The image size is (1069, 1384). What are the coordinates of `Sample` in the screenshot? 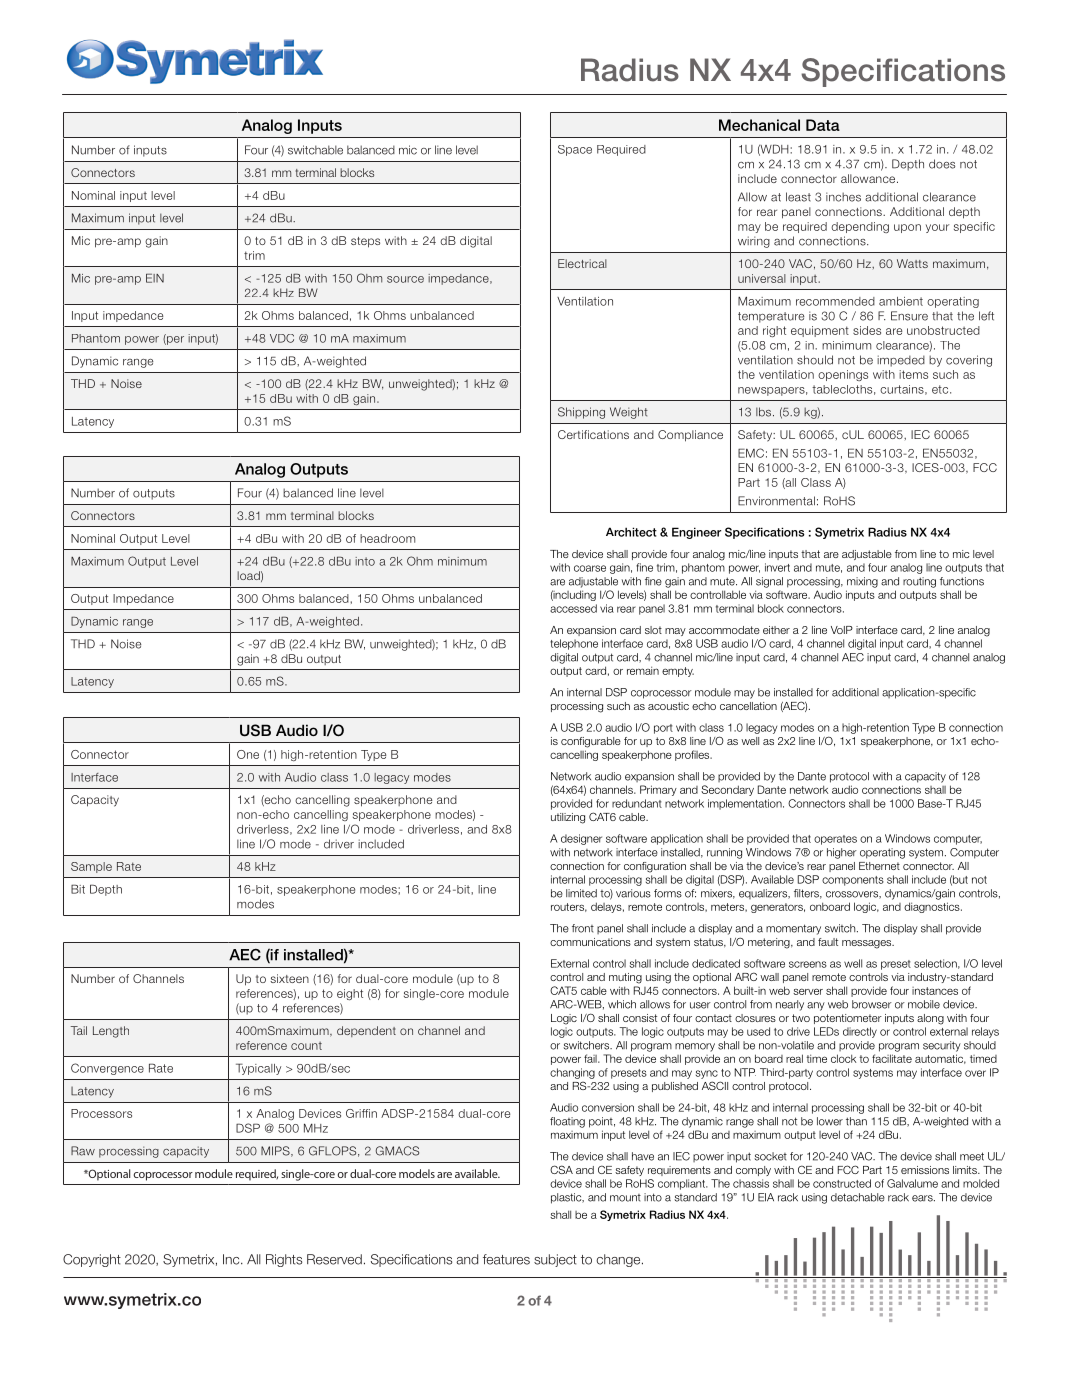 It's located at (91, 867).
